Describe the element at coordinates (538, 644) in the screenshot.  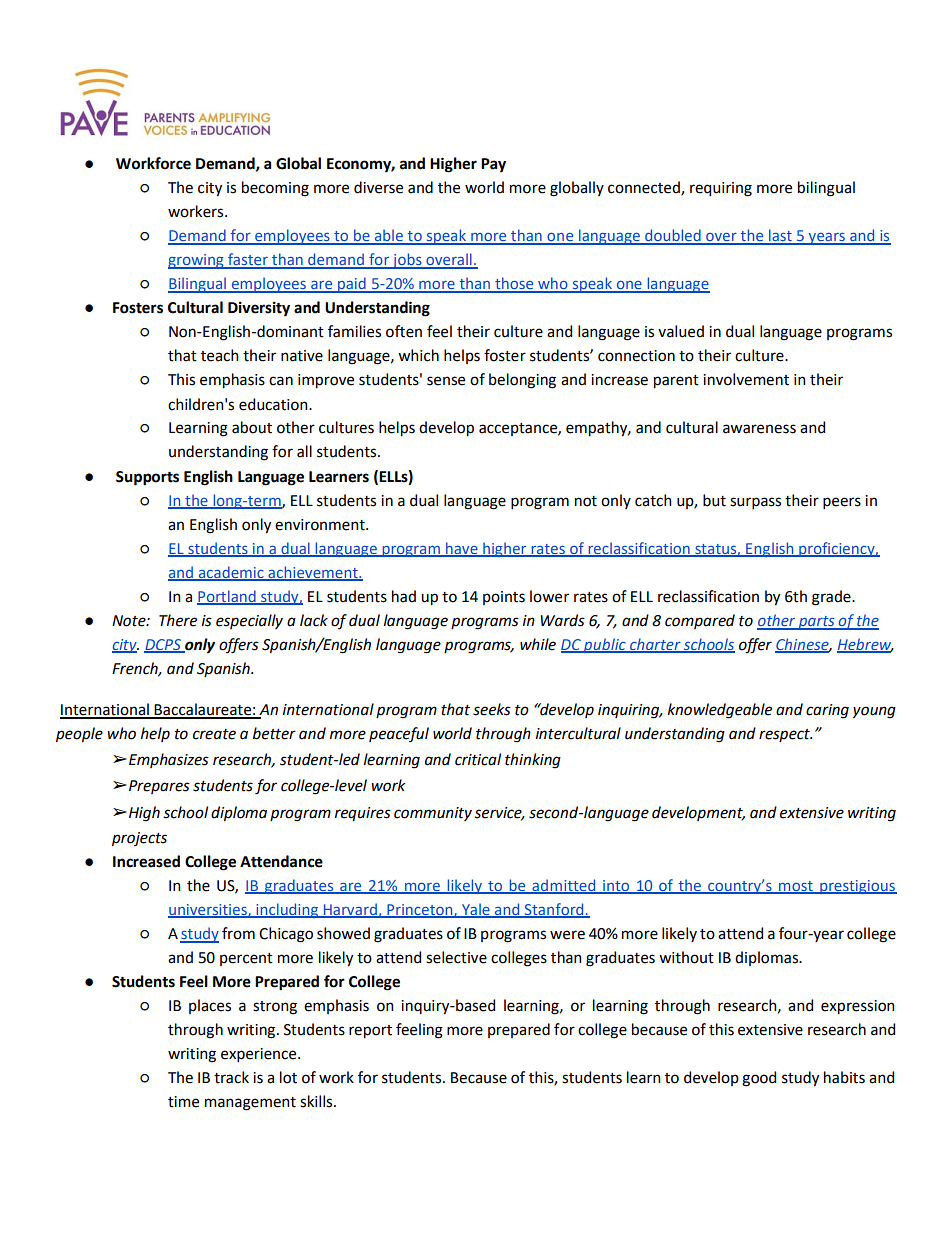
I see `while` at that location.
